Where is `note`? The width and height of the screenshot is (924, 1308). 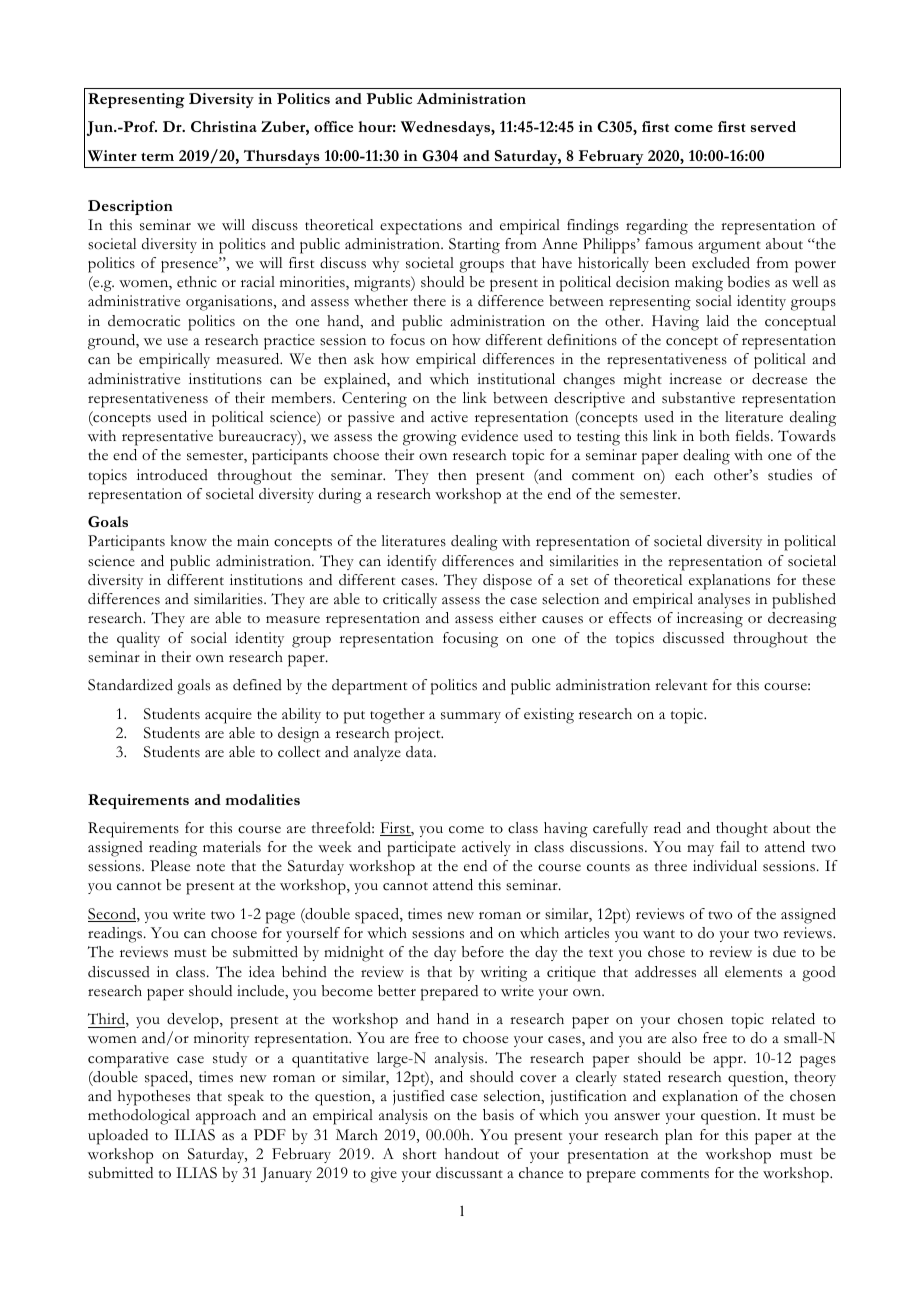 note is located at coordinates (210, 867).
